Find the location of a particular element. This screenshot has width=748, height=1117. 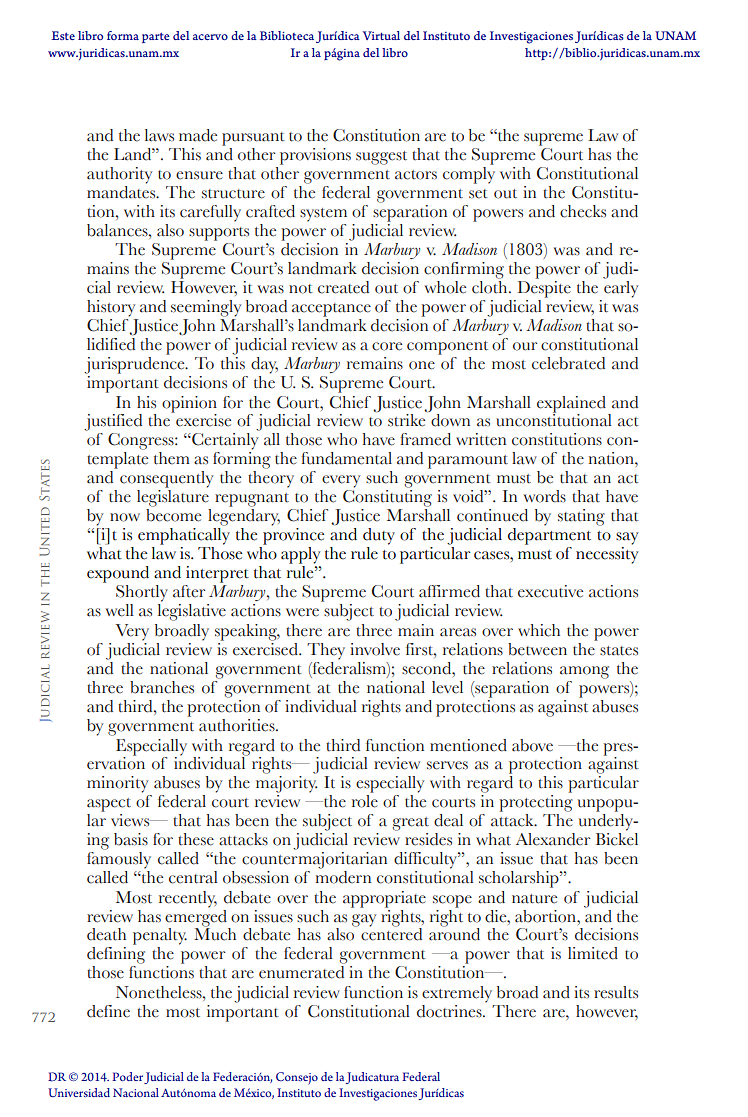

created is located at coordinates (343, 287).
